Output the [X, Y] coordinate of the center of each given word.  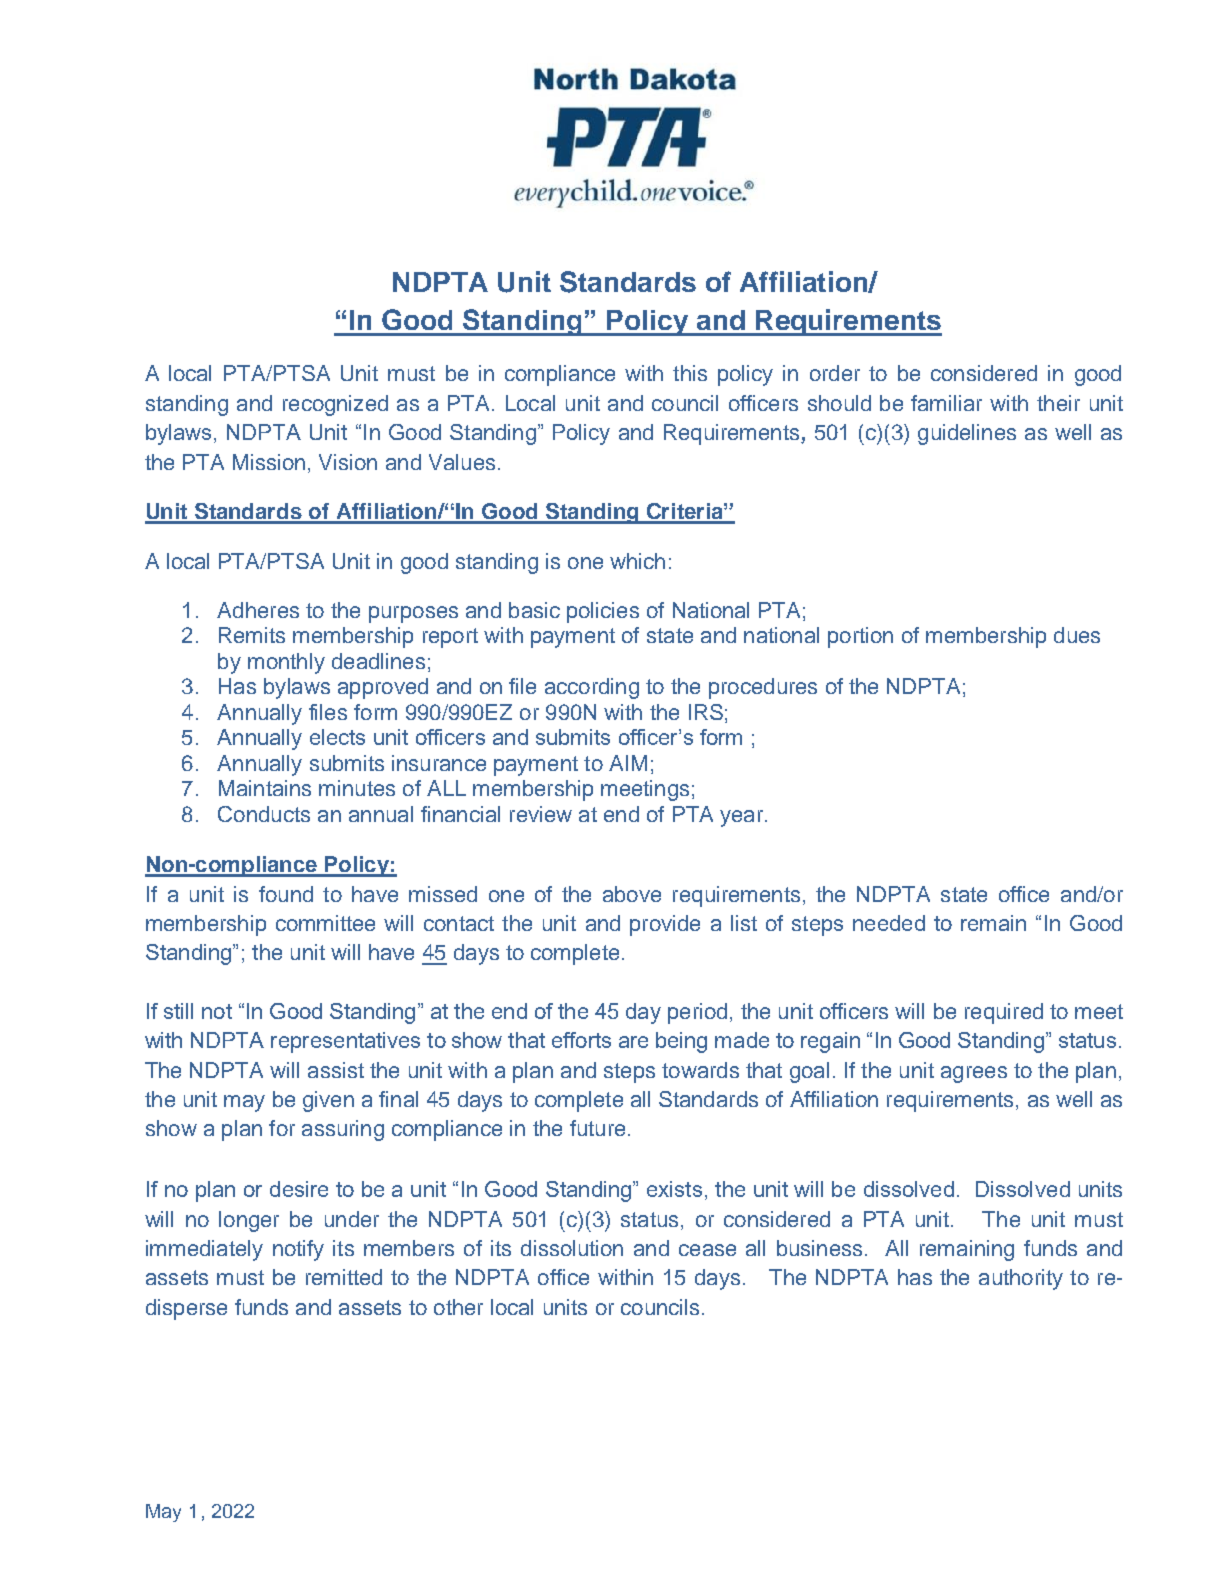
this [690, 373]
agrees [974, 1074]
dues [1077, 635]
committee [325, 923]
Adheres [258, 610]
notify [298, 1250]
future [597, 1128]
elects [337, 737]
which [637, 561]
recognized [335, 405]
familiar [946, 403]
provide [665, 925]
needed [889, 923]
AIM [628, 763]
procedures [763, 688]
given [328, 1101]
